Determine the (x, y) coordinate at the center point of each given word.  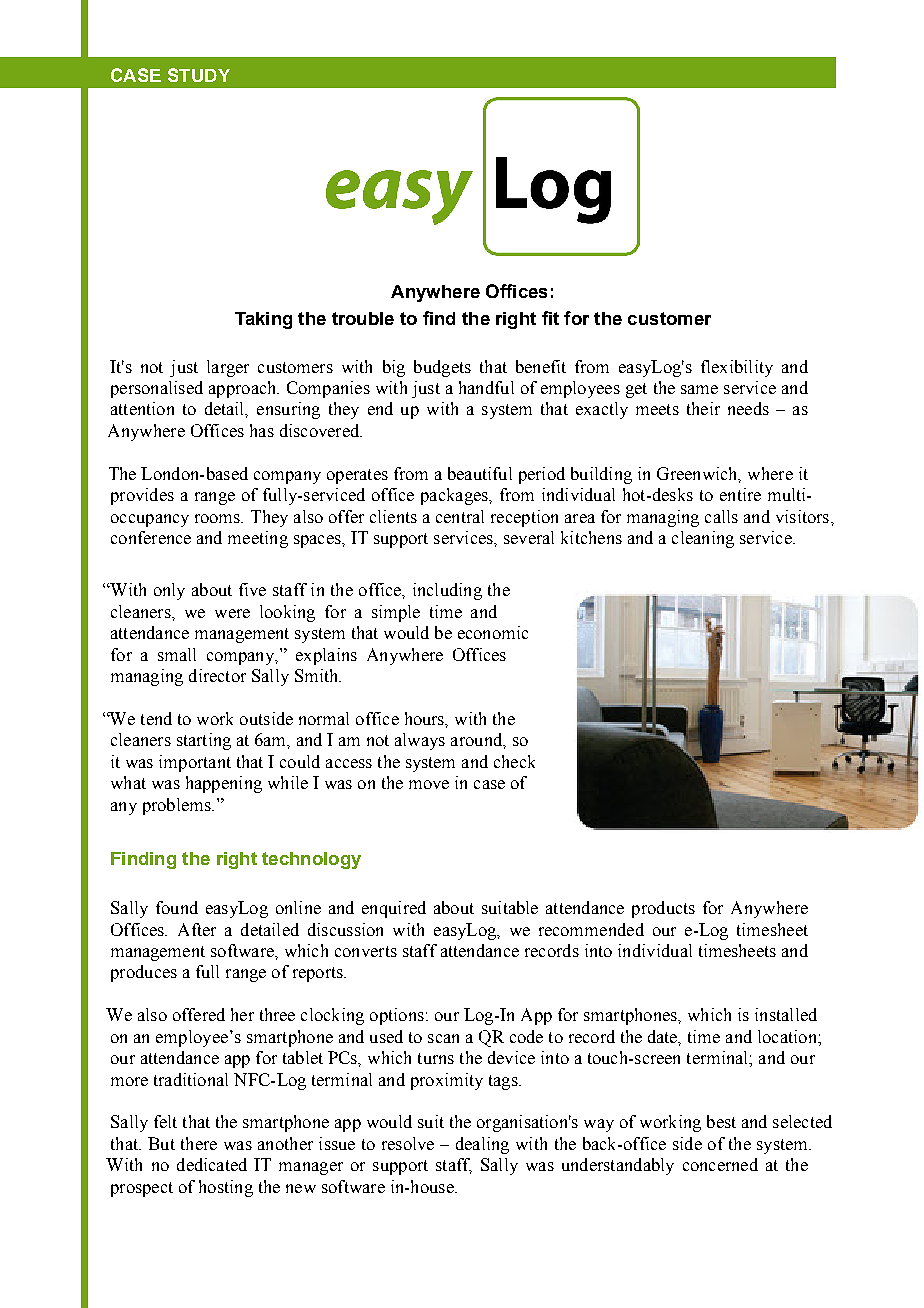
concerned (720, 1164)
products (663, 909)
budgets (442, 368)
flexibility (737, 368)
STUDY (199, 75)
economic (493, 632)
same (699, 389)
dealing (482, 1145)
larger (228, 368)
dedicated (212, 1164)
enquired (394, 909)
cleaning (703, 539)
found (177, 907)
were (232, 613)
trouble (363, 318)
